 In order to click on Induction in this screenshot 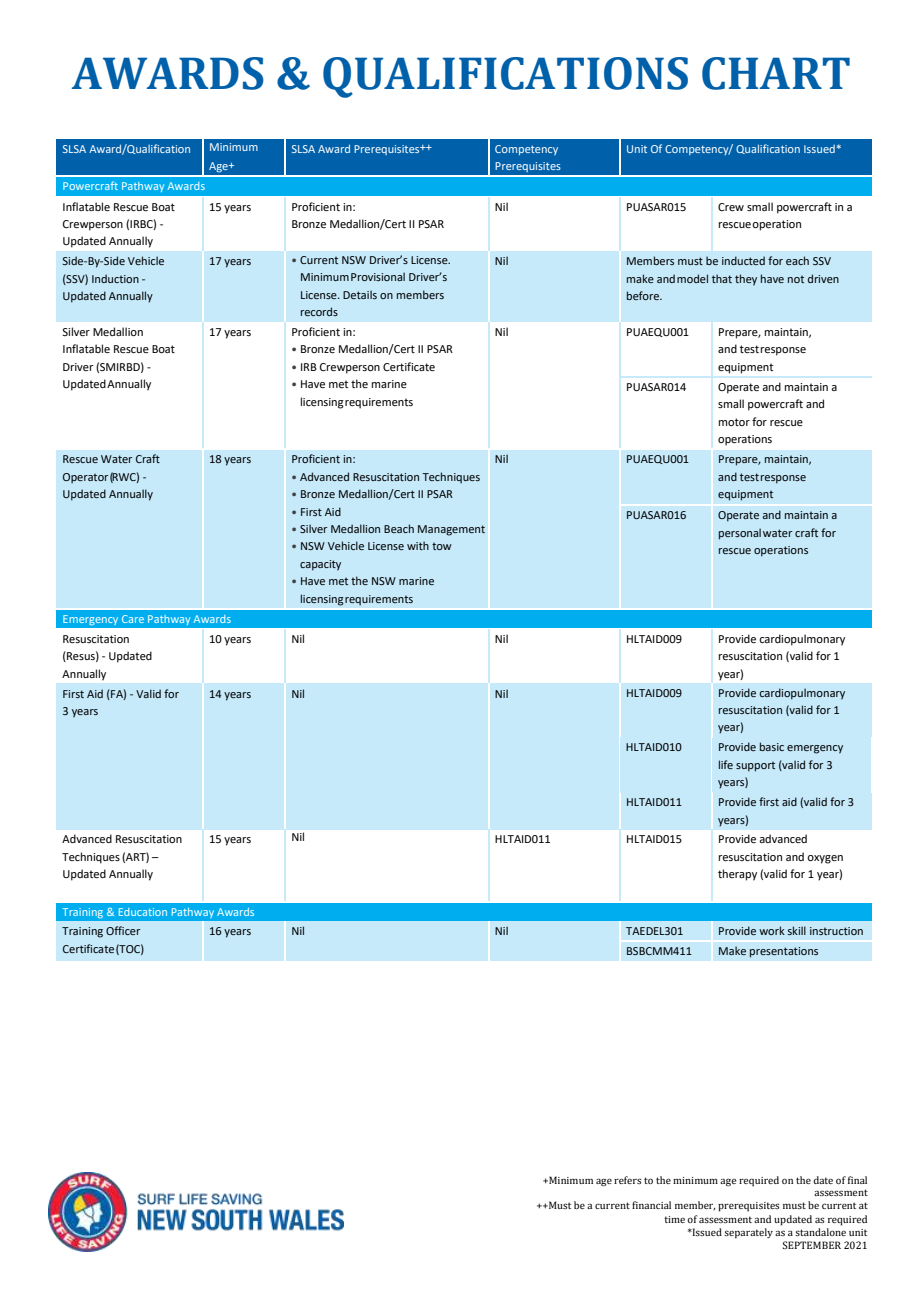, I will do `click(115, 278)`.
